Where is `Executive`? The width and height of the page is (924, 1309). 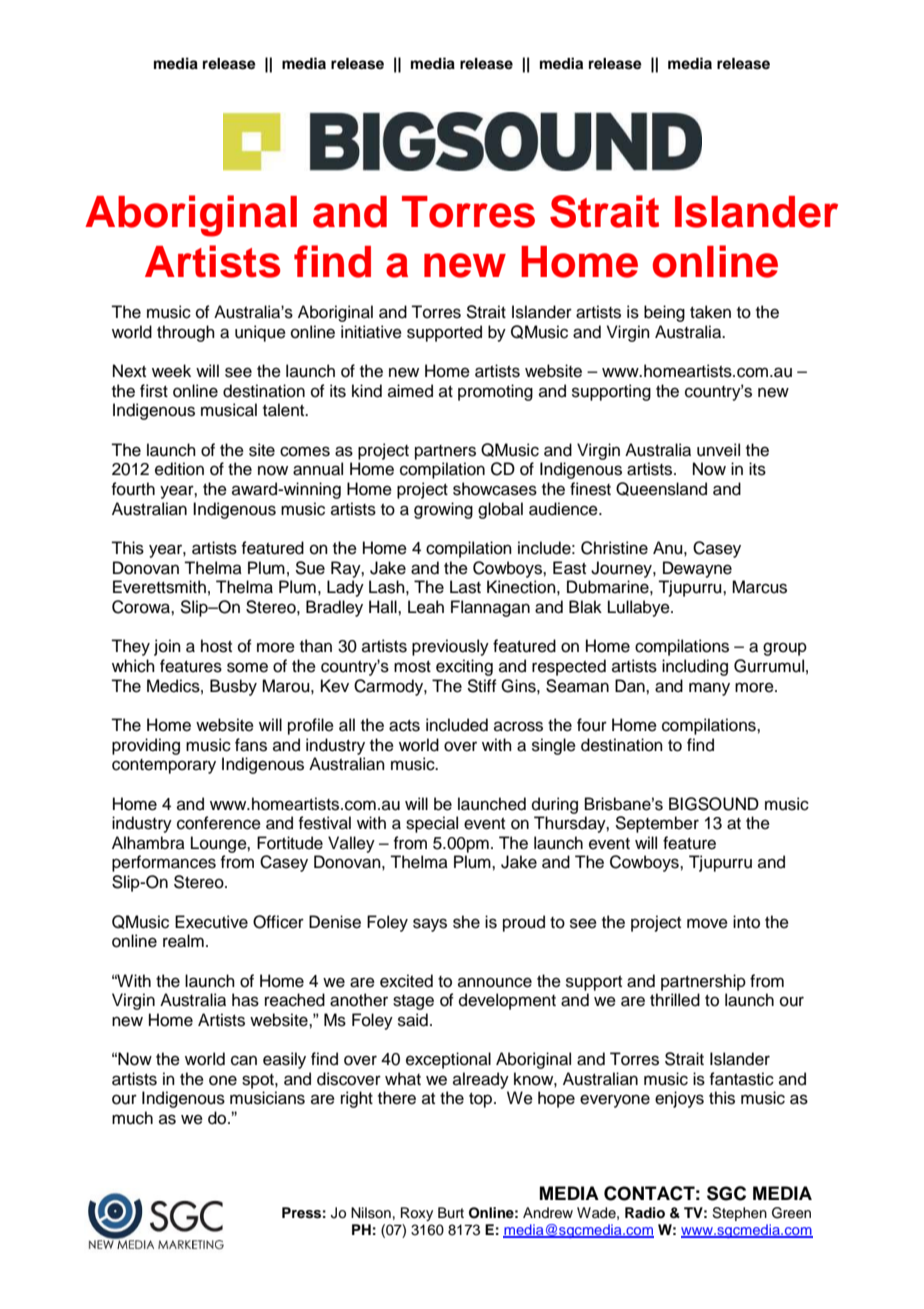 Executive is located at coordinates (211, 922).
